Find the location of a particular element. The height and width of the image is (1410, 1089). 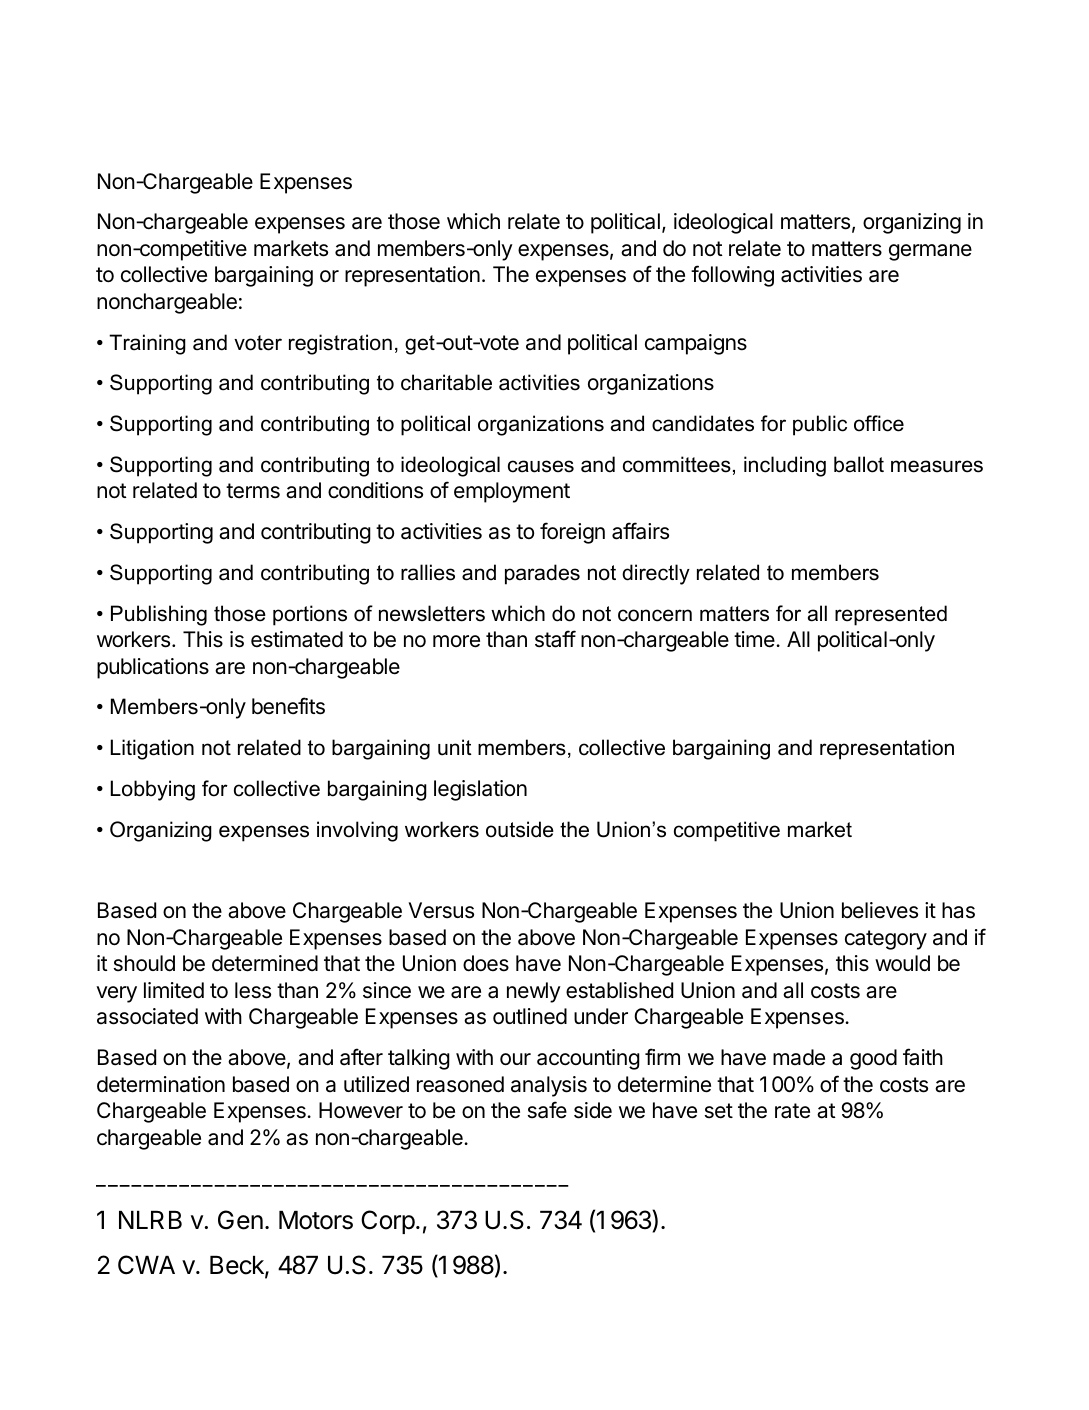

estimated is located at coordinates (297, 639).
